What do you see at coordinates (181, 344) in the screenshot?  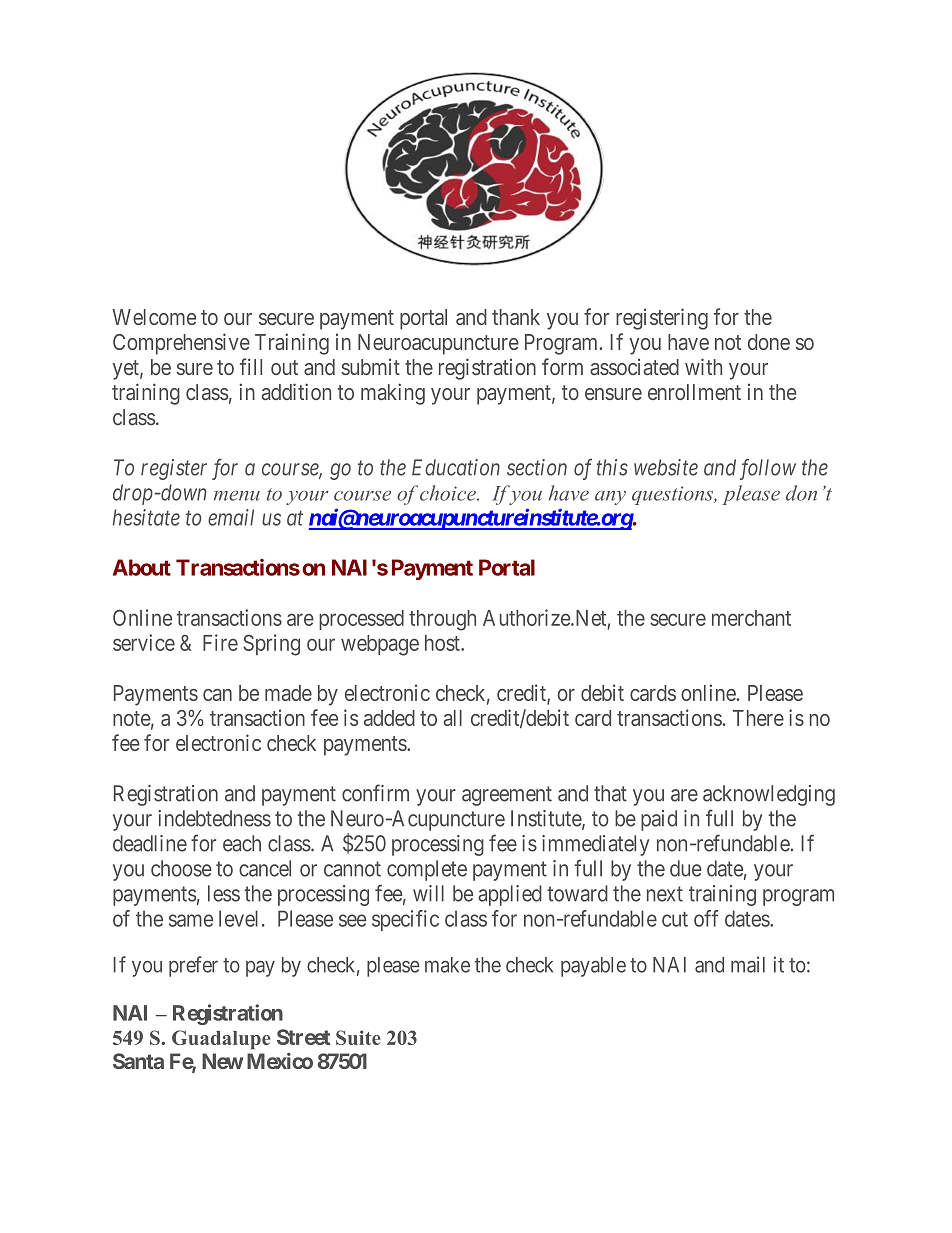 I see `Comprehensive` at bounding box center [181, 344].
